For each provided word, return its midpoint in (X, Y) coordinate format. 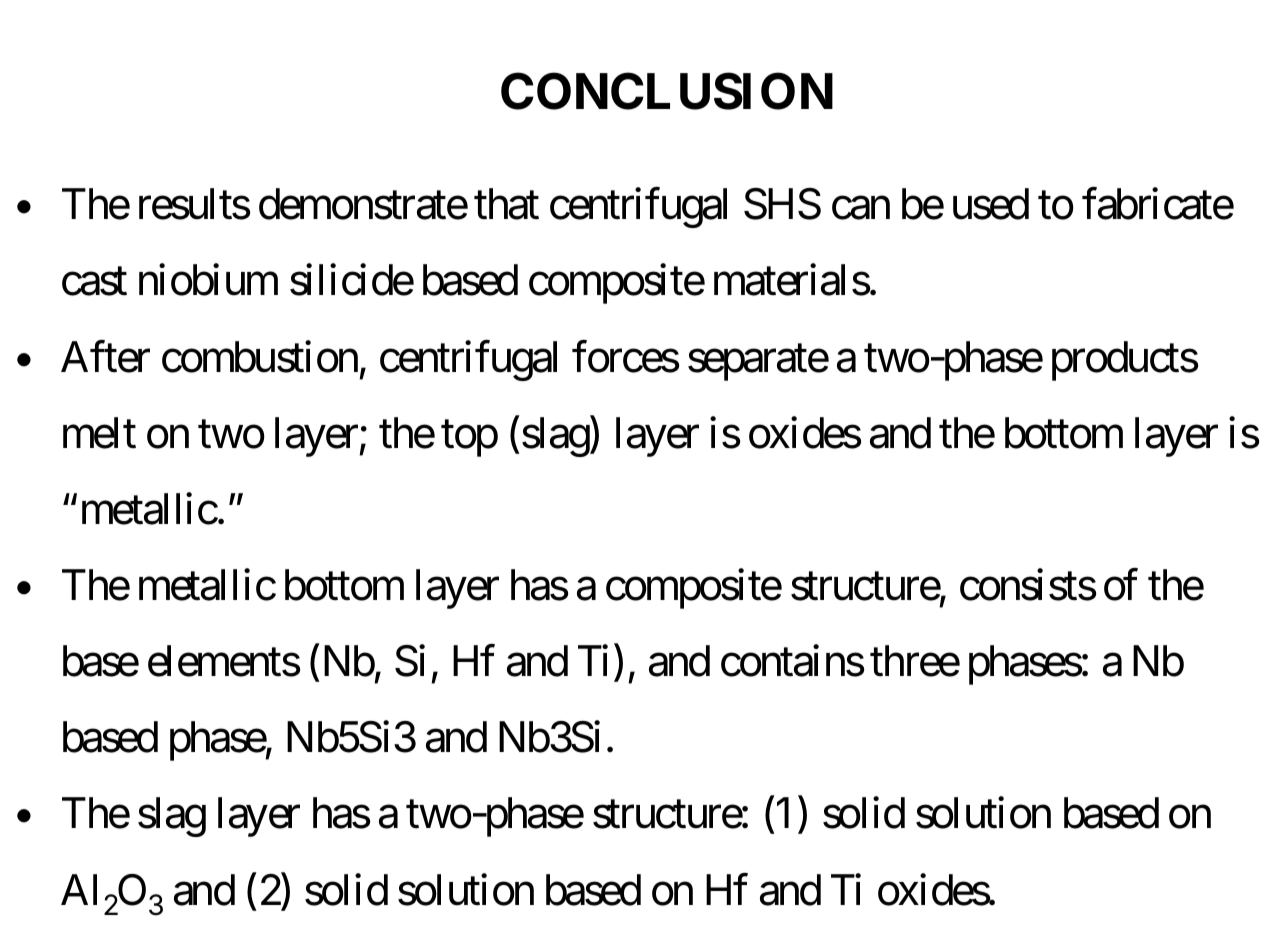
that (506, 204)
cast (94, 282)
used (991, 204)
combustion (260, 357)
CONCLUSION (667, 91)
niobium (208, 280)
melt (99, 433)
